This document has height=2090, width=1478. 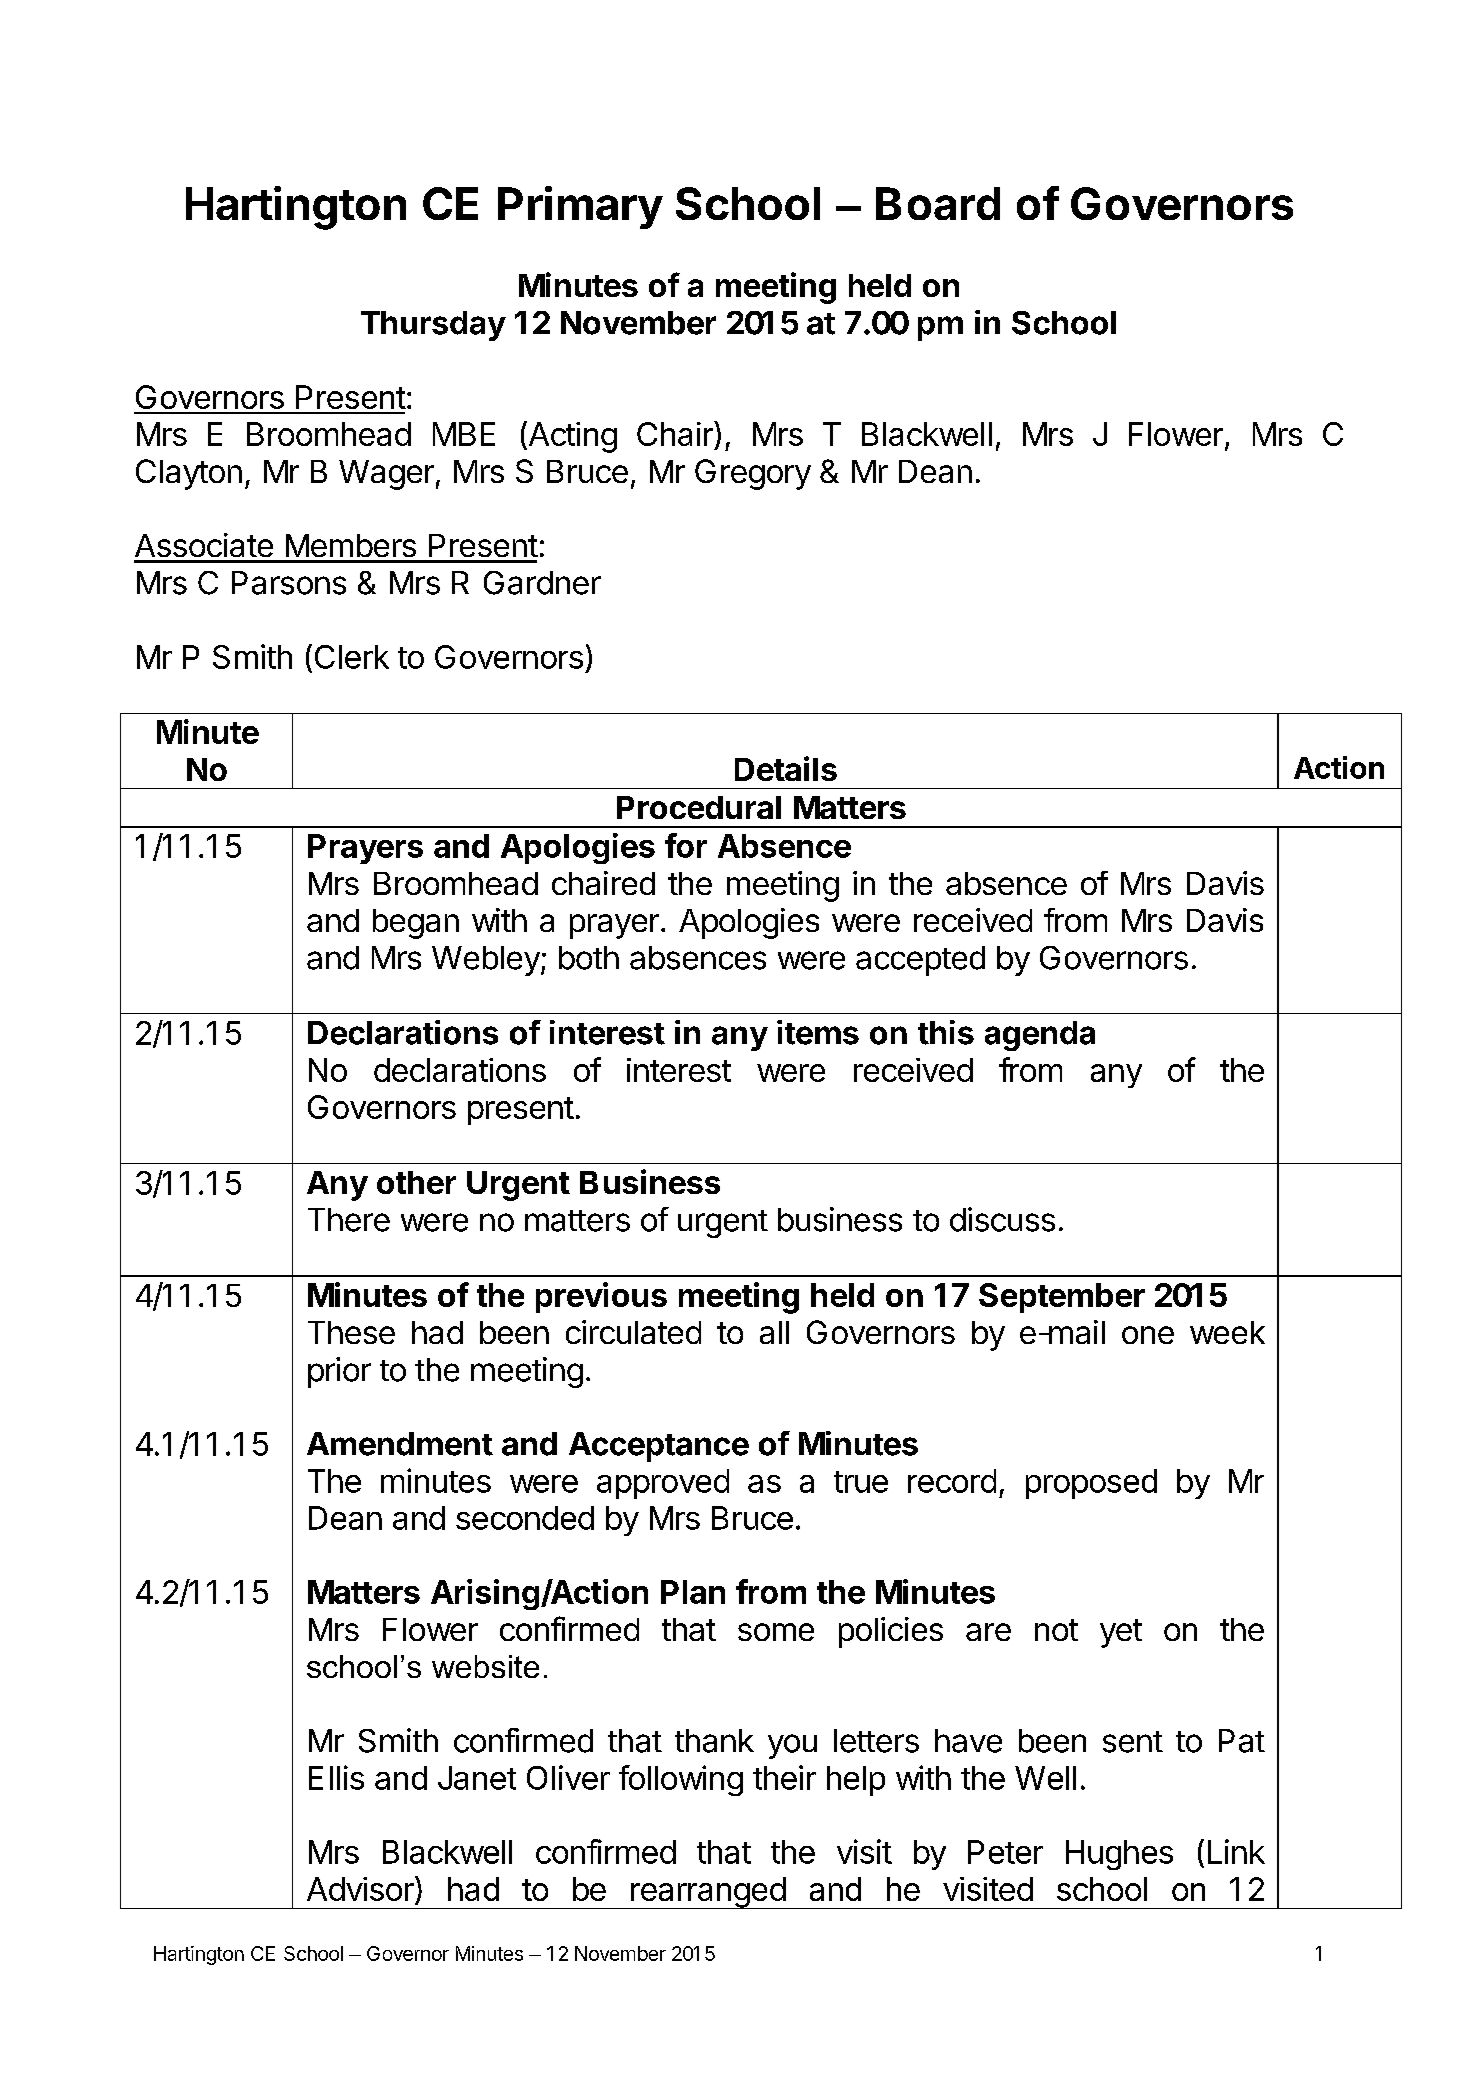 What do you see at coordinates (433, 326) in the document?
I see `Thursday` at bounding box center [433, 326].
